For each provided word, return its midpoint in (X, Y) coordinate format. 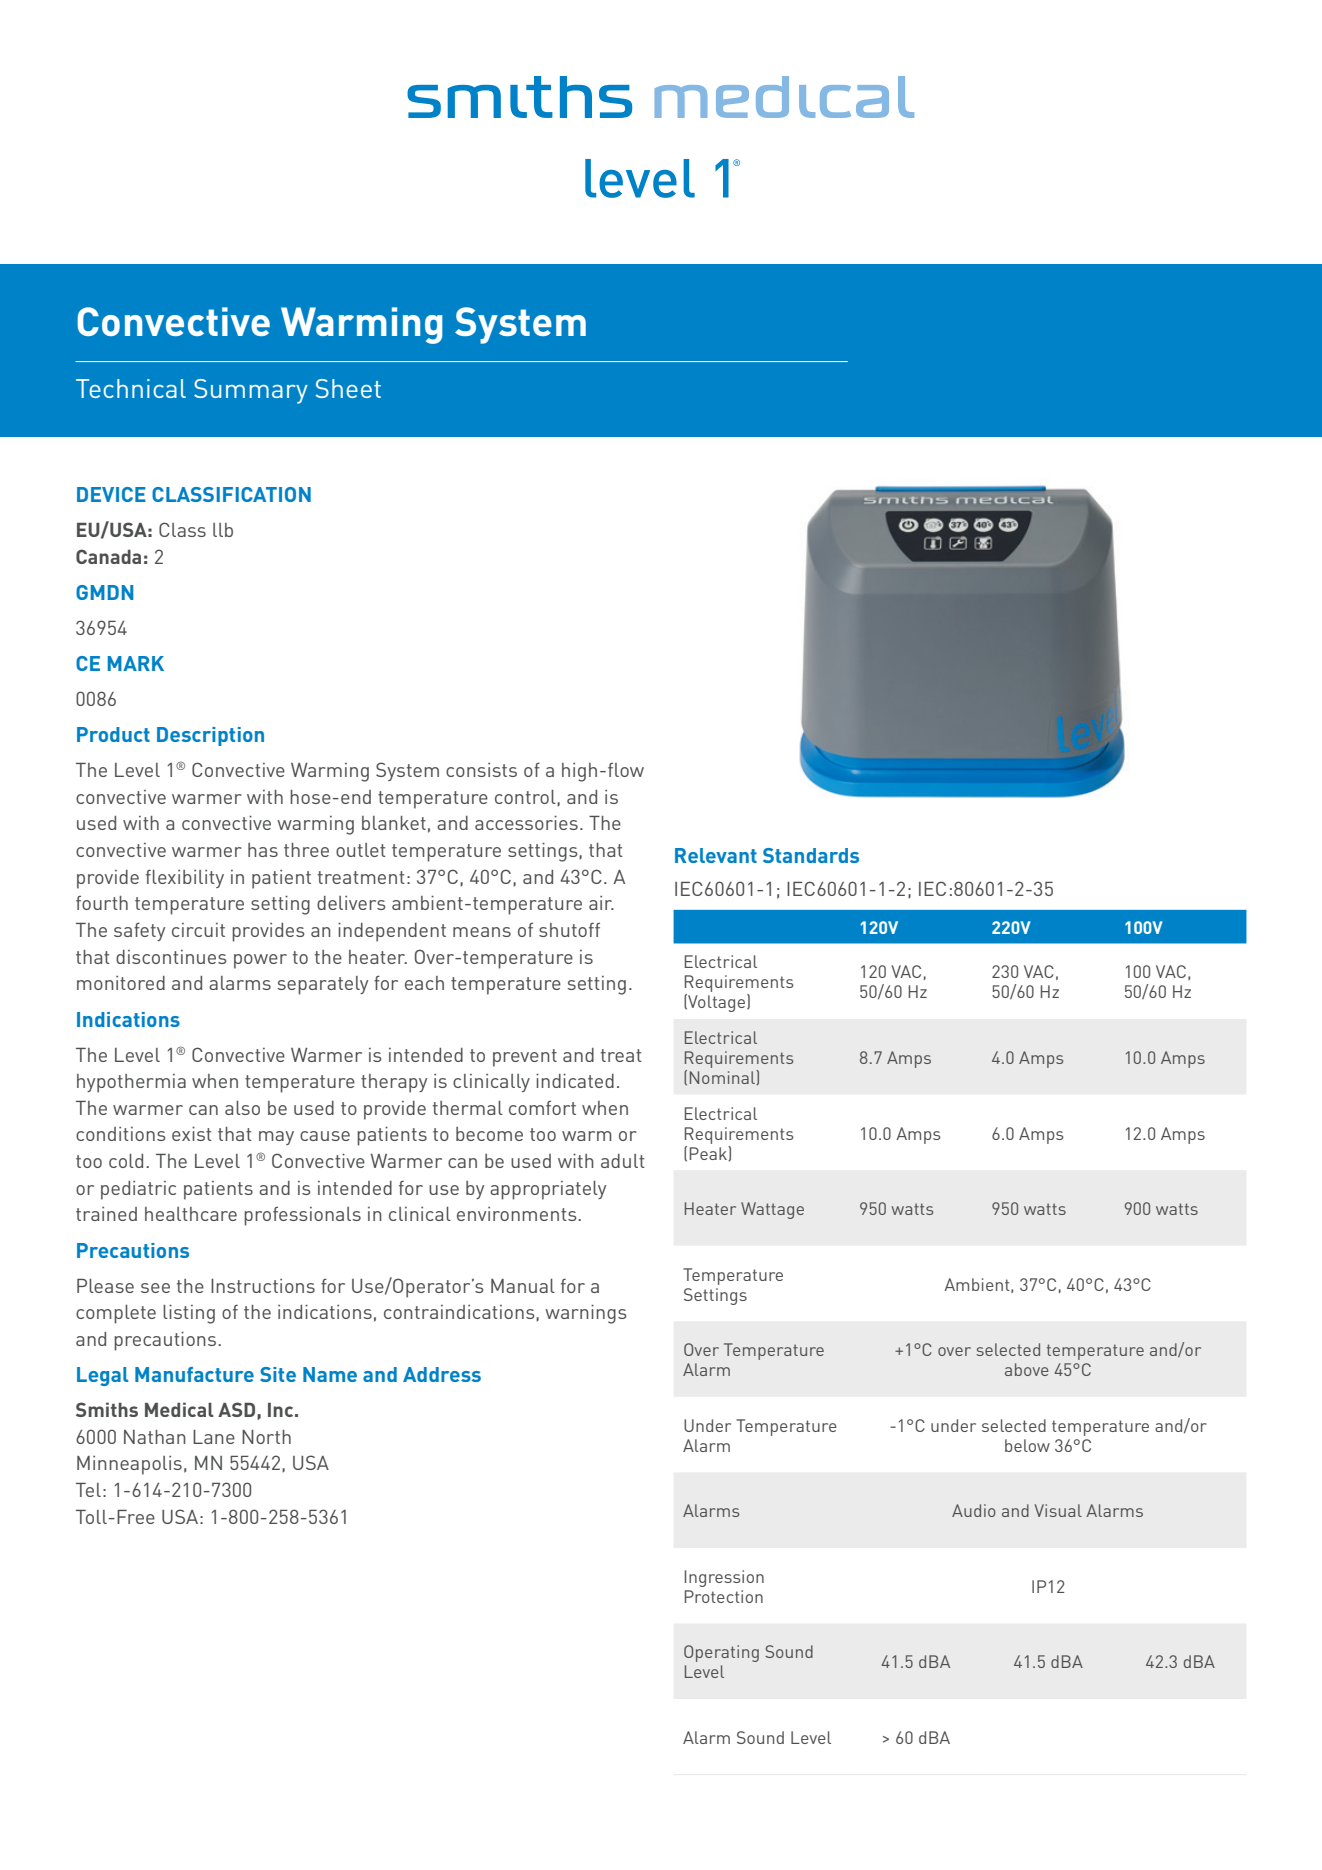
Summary (251, 391)
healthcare (191, 1214)
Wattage (772, 1210)
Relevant (716, 855)
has (263, 850)
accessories (526, 823)
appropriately (548, 1190)
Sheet (348, 388)
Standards (811, 855)
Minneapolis (129, 1465)
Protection (724, 1596)
